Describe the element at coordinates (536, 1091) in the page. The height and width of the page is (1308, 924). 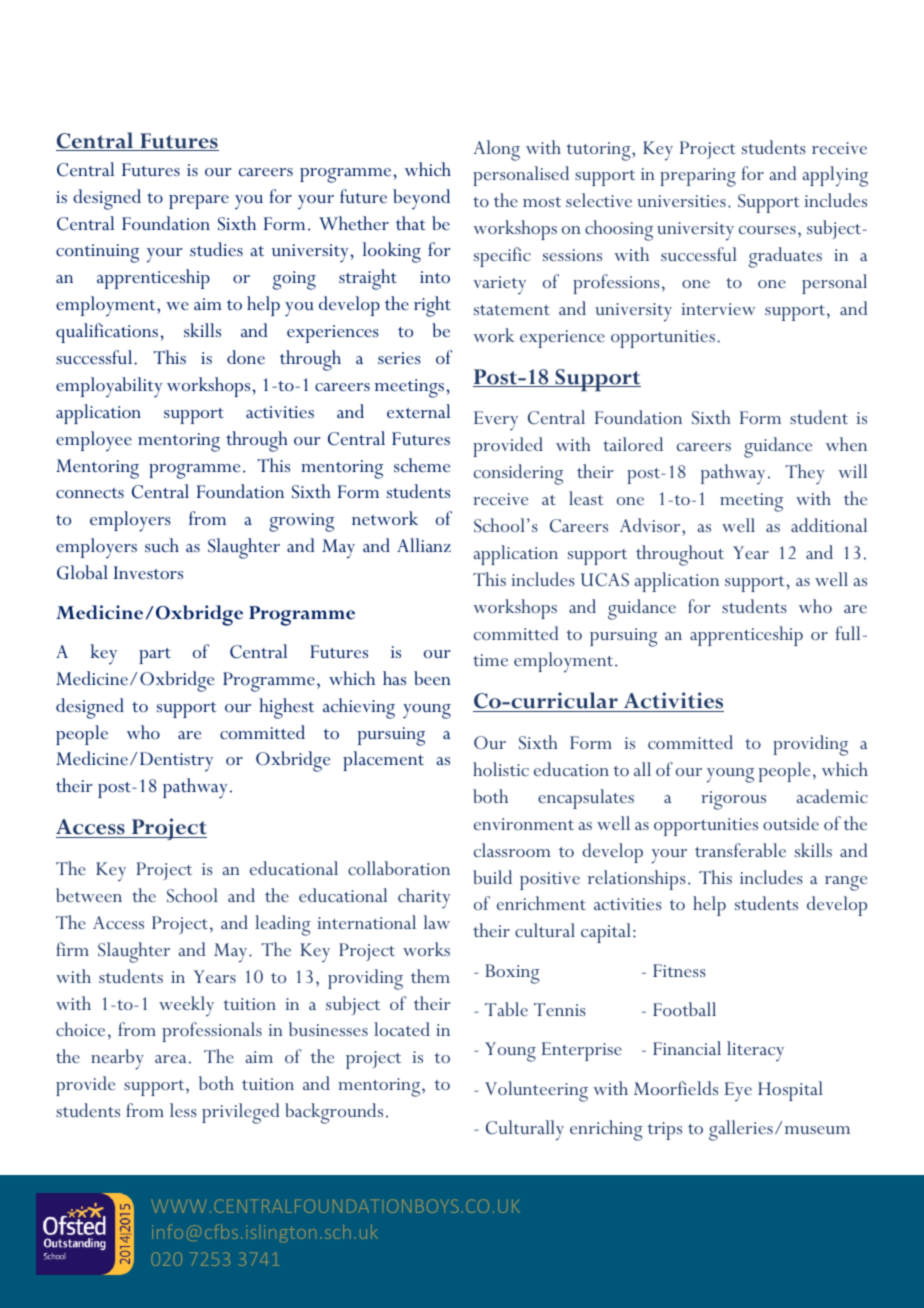
I see `Volunteering` at that location.
